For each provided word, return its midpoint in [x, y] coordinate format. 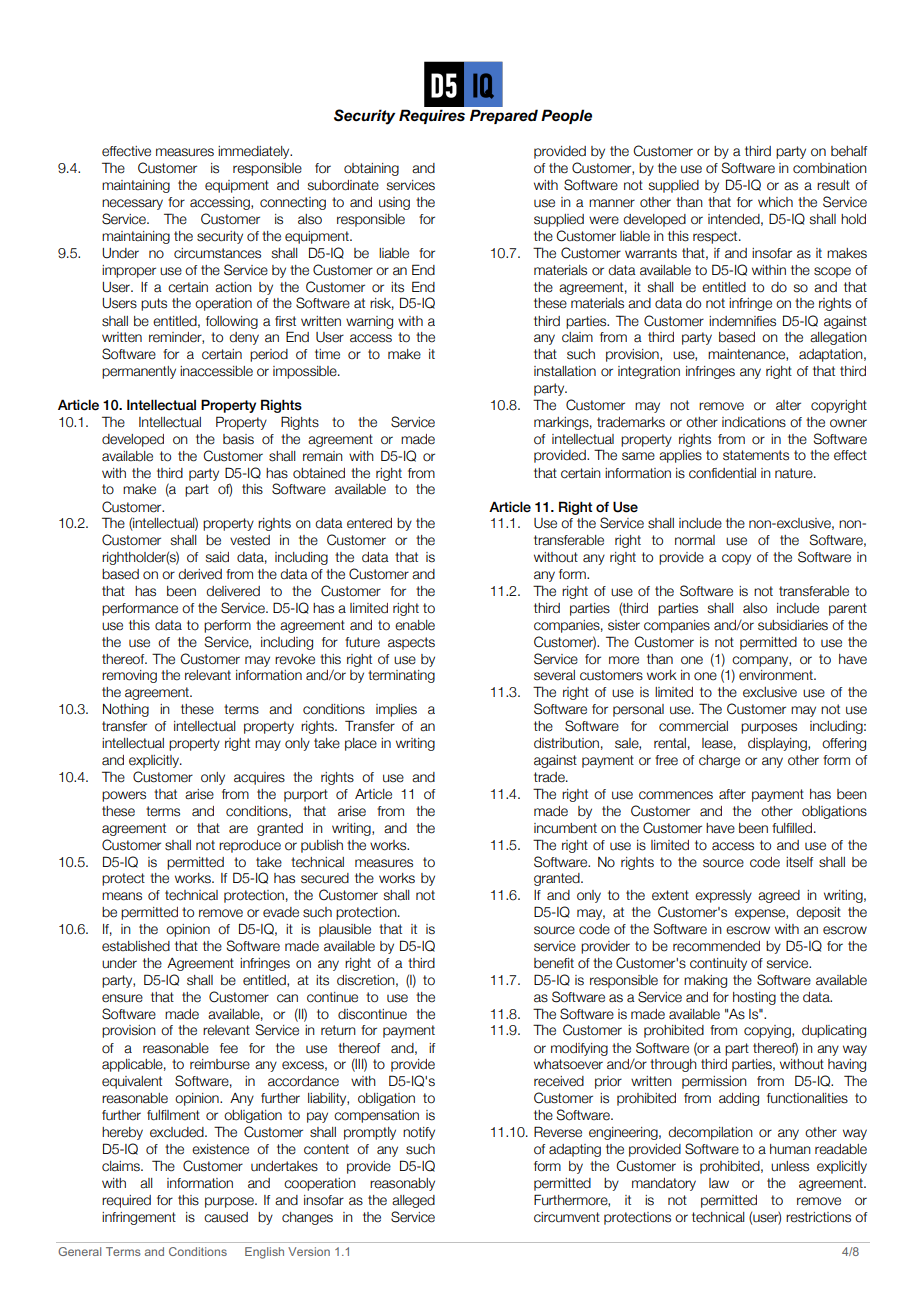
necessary [132, 204]
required [126, 1201]
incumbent [565, 828]
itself [799, 862]
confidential [722, 473]
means [122, 896]
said [217, 557]
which [775, 202]
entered [369, 523]
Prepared [504, 116]
